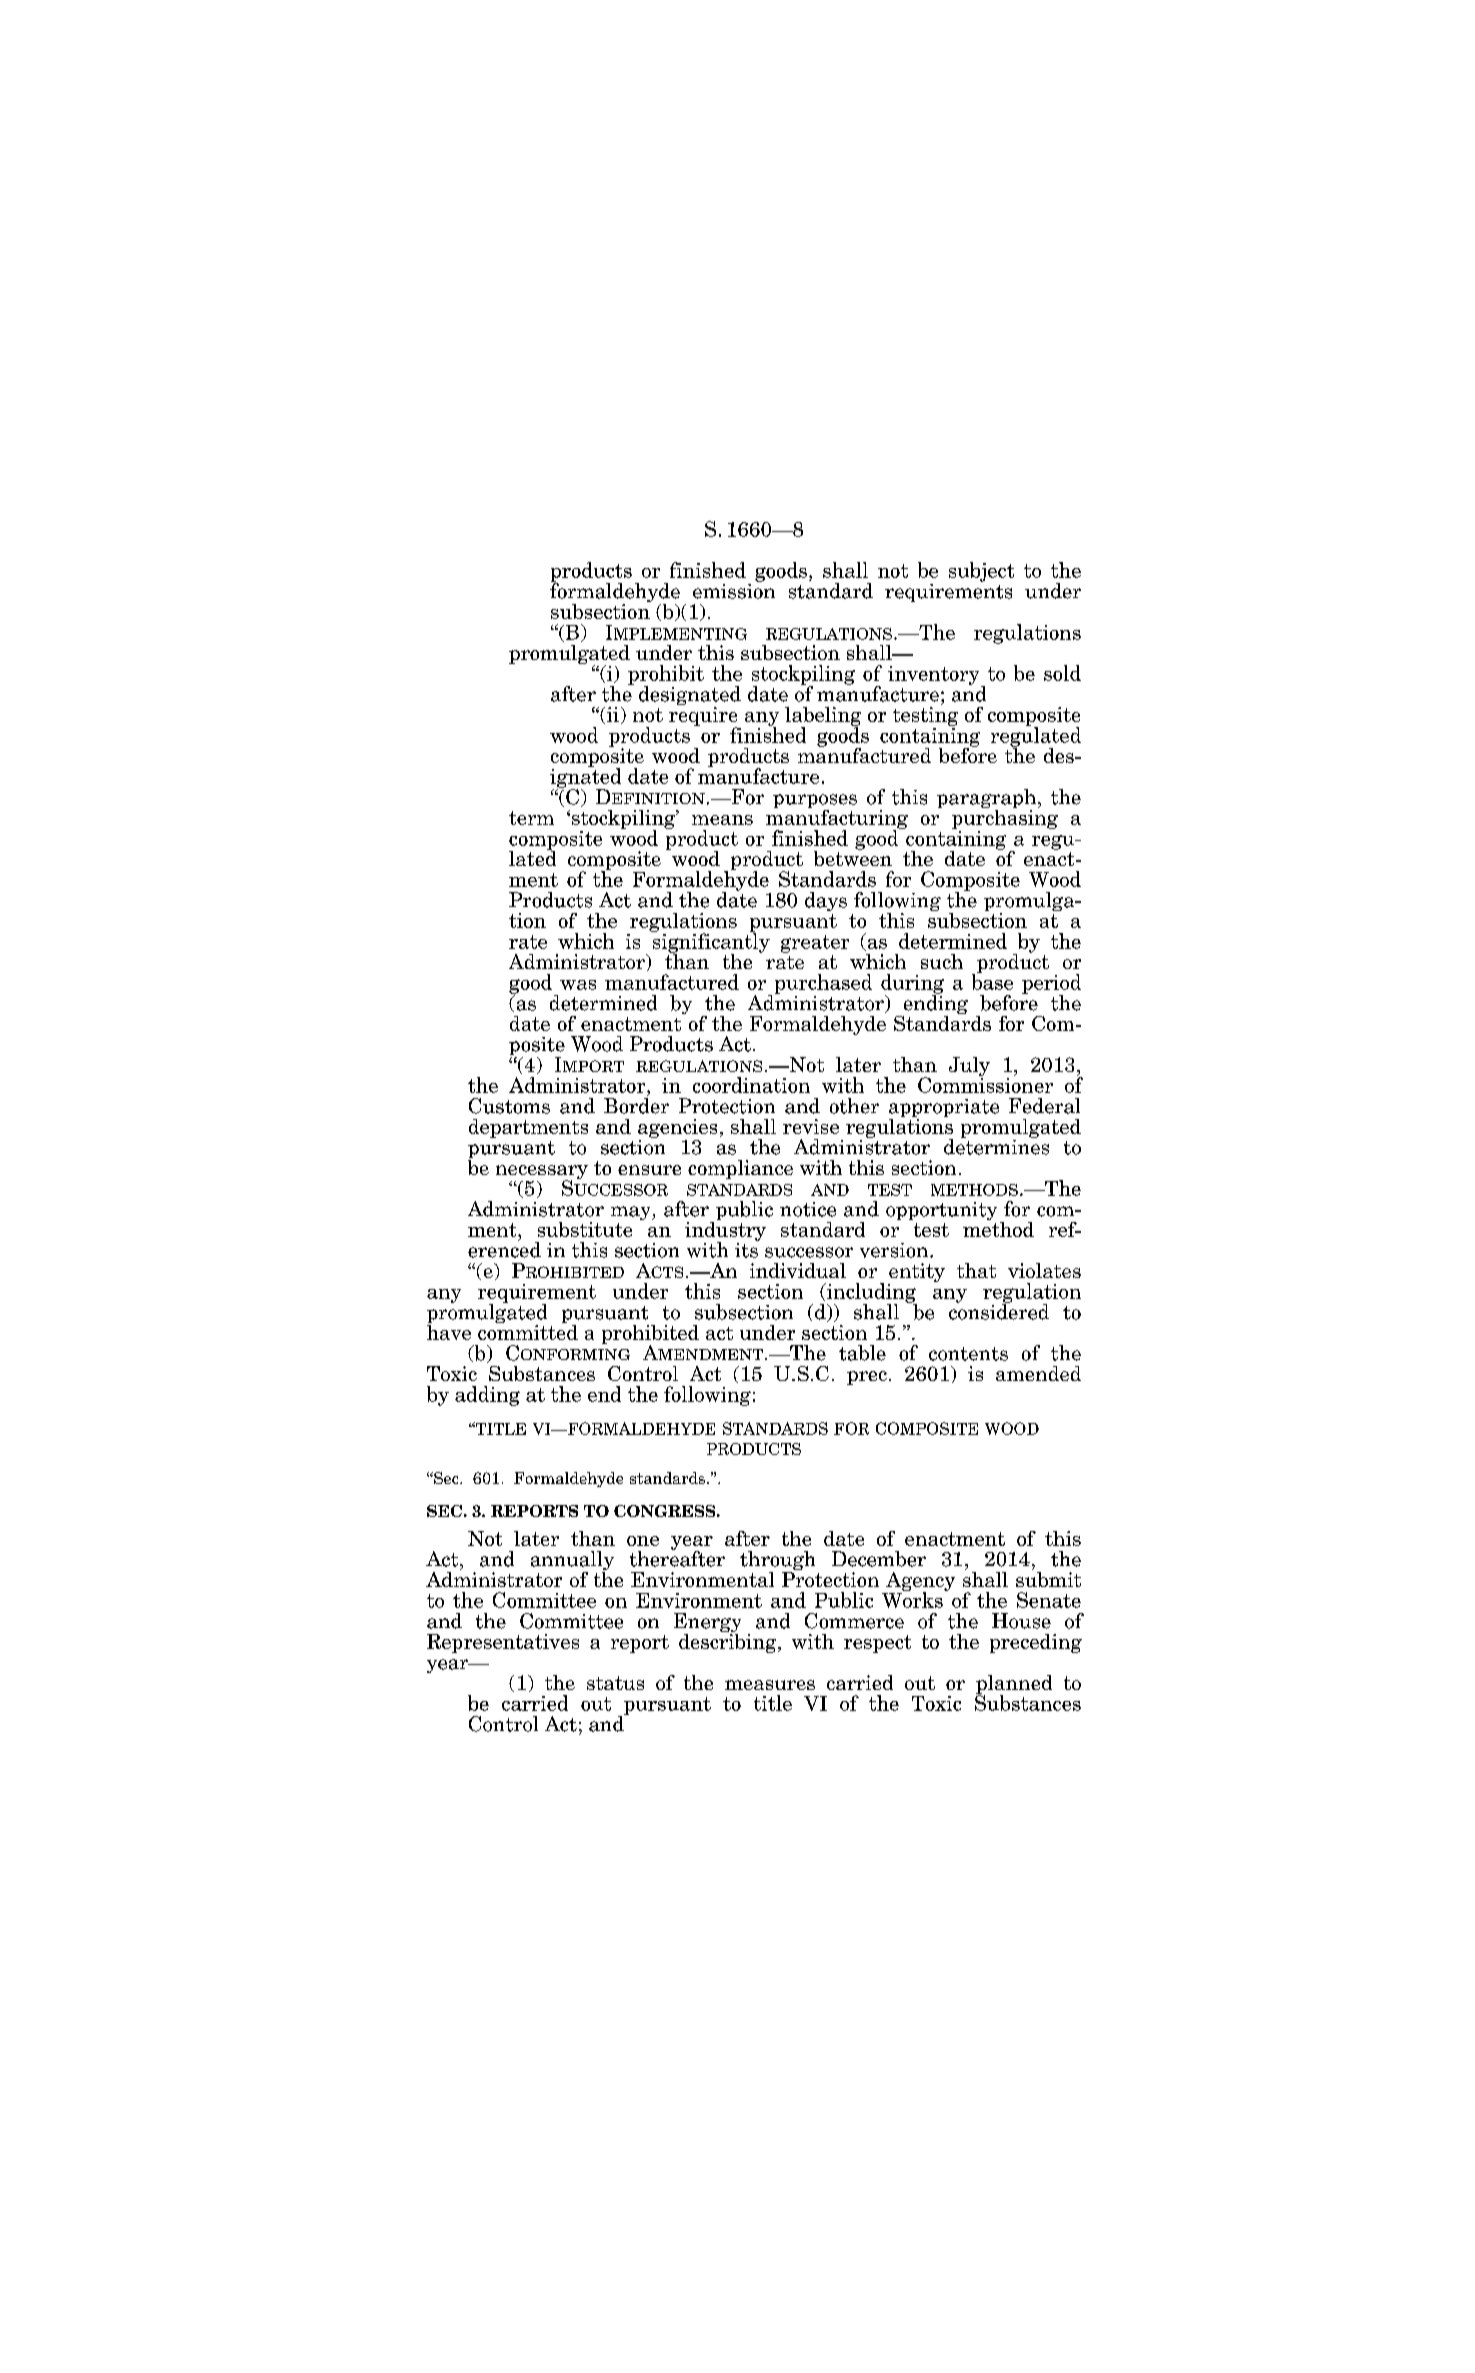 The image size is (1475, 2373). What do you see at coordinates (503, 1643) in the screenshot?
I see `Representatives` at bounding box center [503, 1643].
